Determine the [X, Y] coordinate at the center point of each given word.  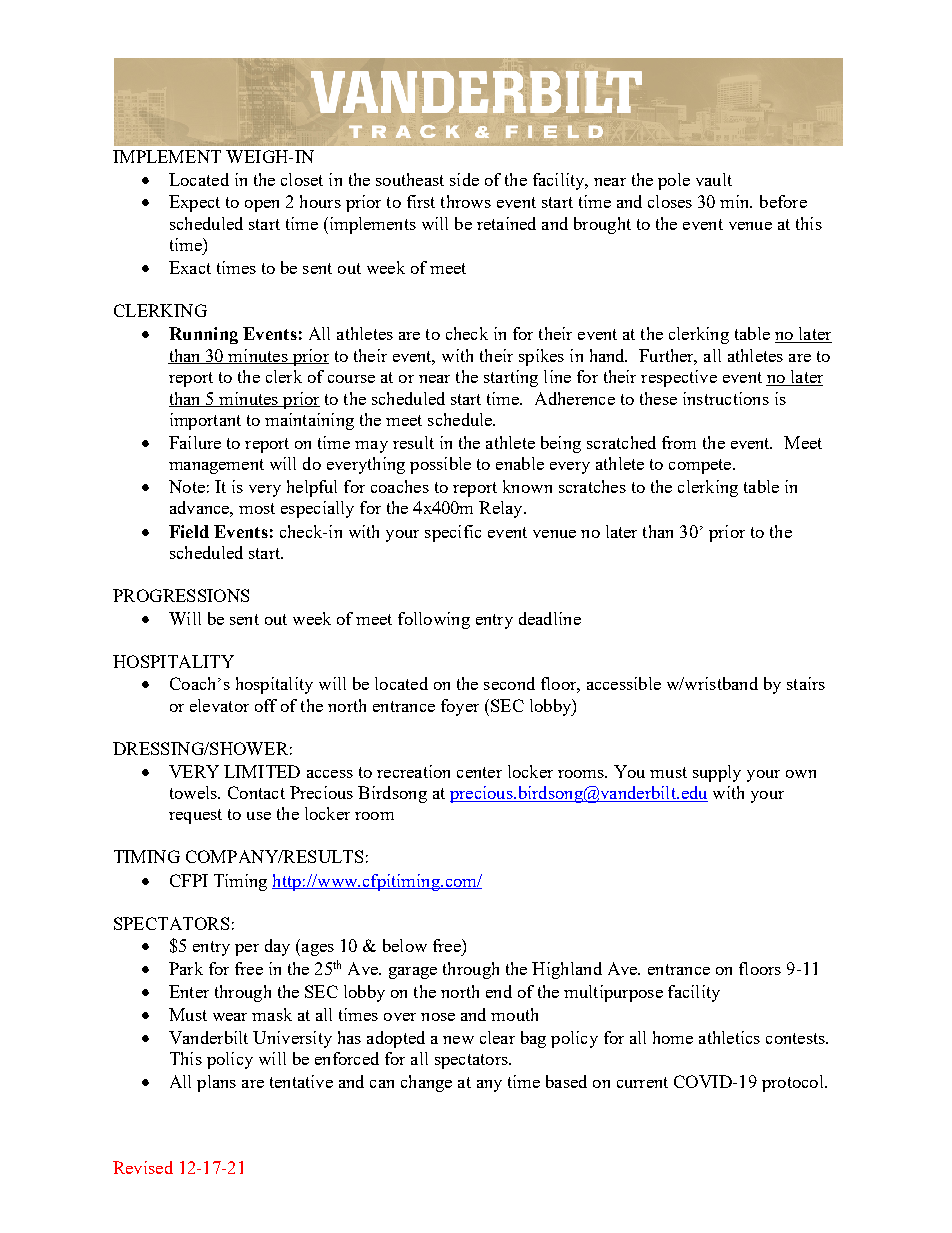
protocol [794, 1083]
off [266, 705]
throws [466, 201]
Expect [194, 203]
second [509, 683]
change [426, 1083]
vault [714, 179]
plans [216, 1083]
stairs [806, 683]
